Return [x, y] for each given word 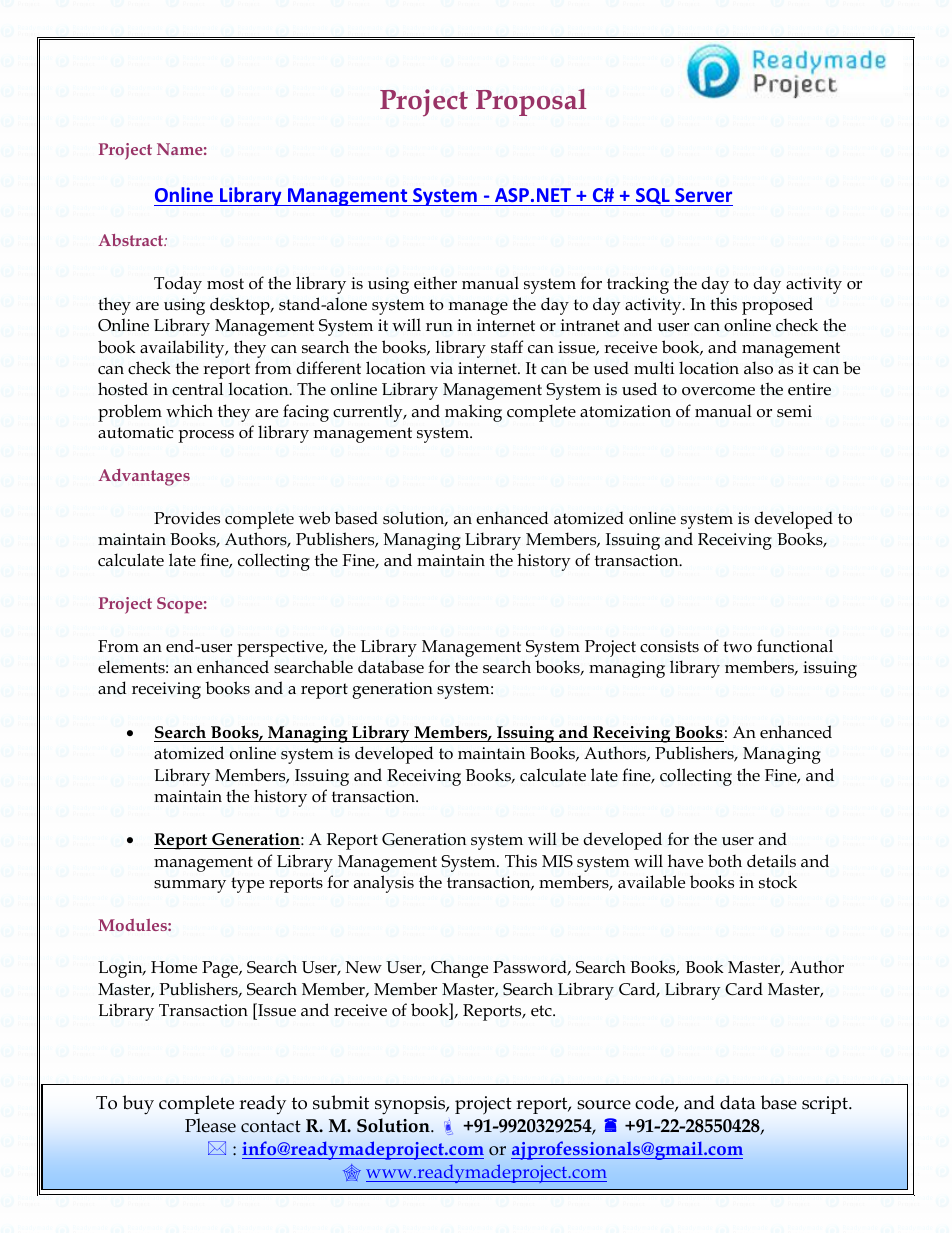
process [206, 436]
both [725, 861]
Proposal [531, 102]
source [604, 1105]
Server [703, 195]
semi [794, 411]
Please [210, 1125]
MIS [557, 861]
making [473, 413]
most [225, 284]
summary [190, 886]
